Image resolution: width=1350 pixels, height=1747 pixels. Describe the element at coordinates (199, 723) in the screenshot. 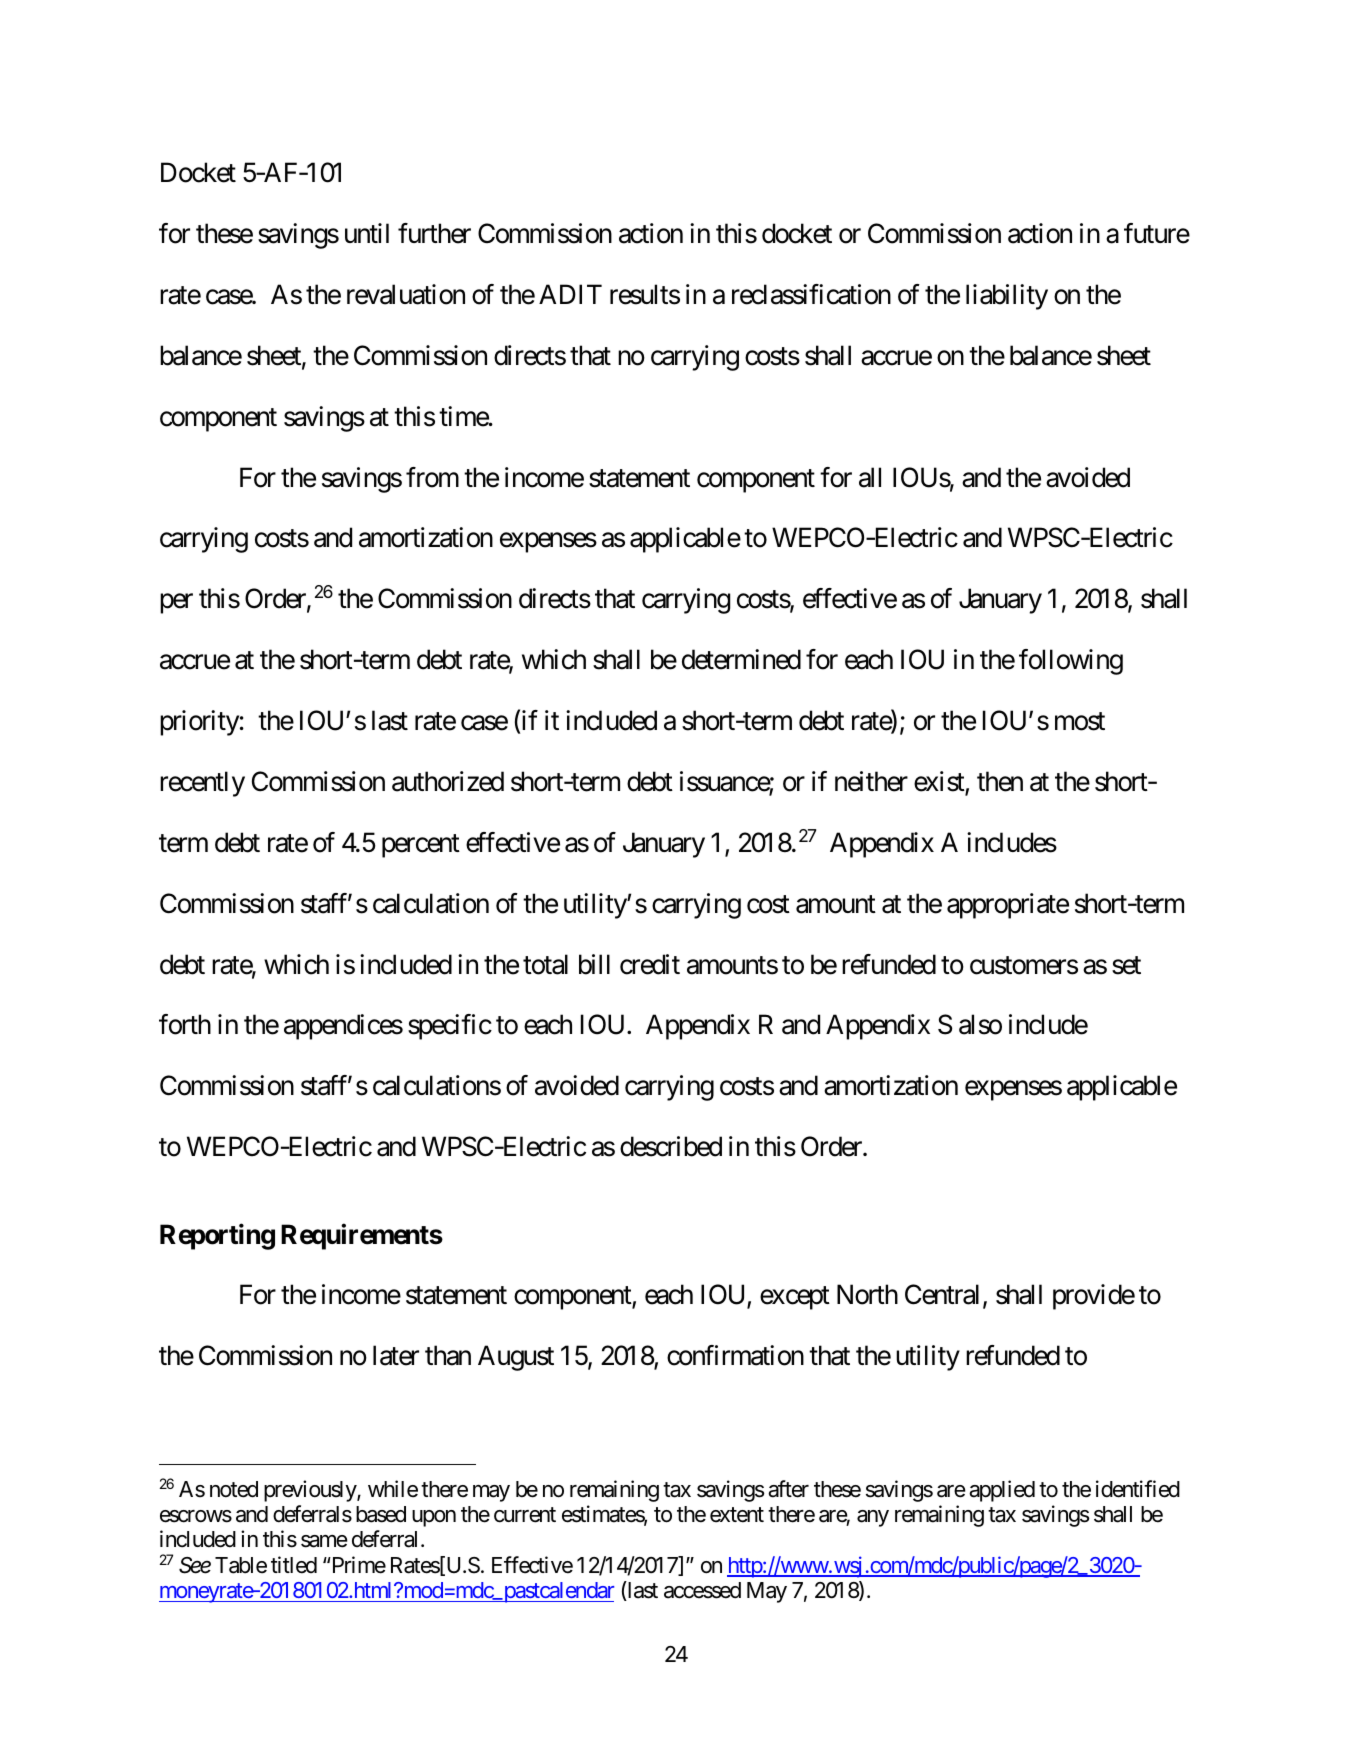

I see `priority` at that location.
